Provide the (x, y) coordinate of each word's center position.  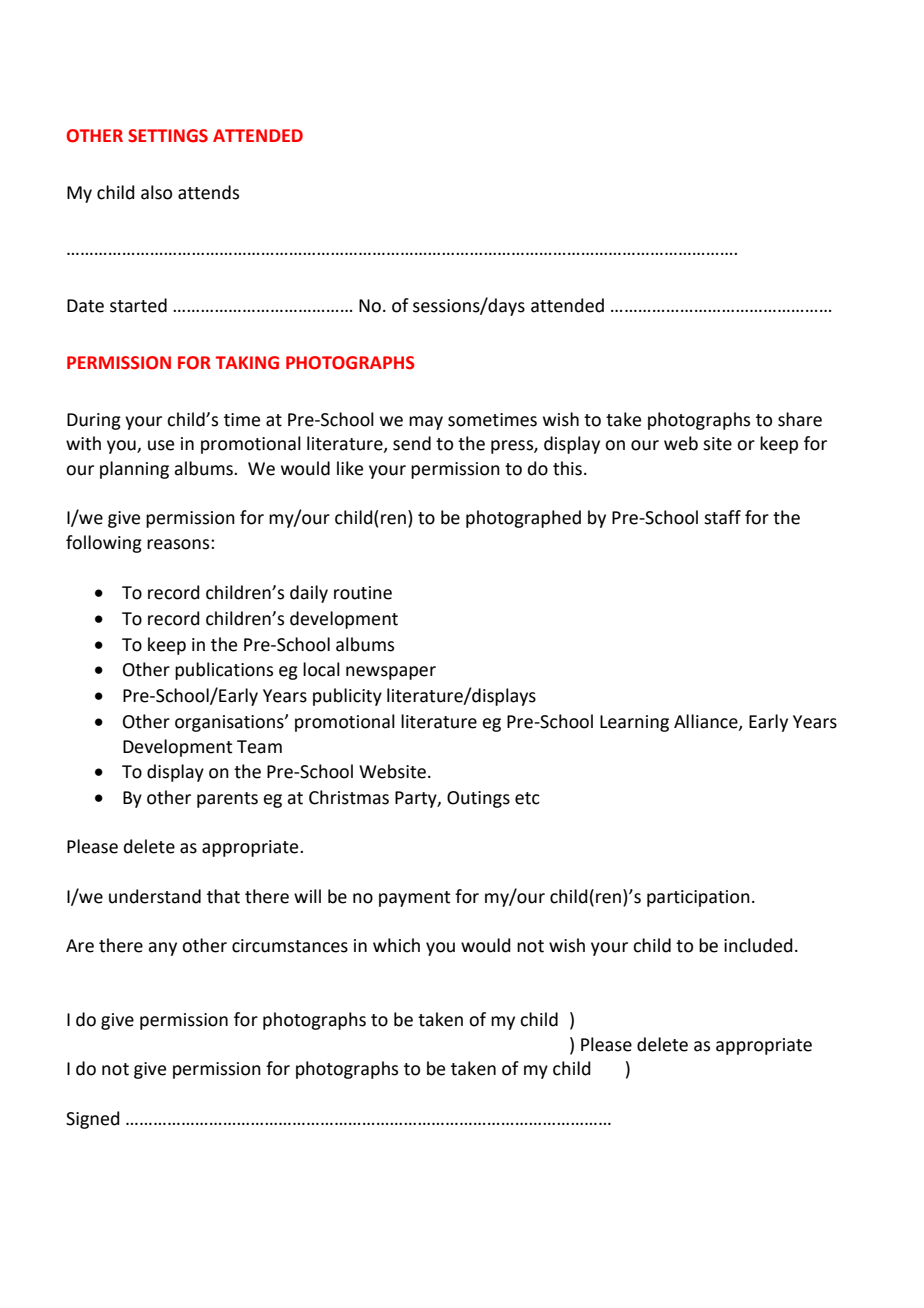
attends (208, 192)
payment (414, 899)
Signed (93, 1120)
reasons (179, 544)
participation (698, 898)
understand (155, 896)
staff (722, 517)
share (800, 419)
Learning (634, 723)
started (138, 305)
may (426, 423)
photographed (523, 519)
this (567, 468)
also (156, 192)
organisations (230, 723)
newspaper (391, 673)
